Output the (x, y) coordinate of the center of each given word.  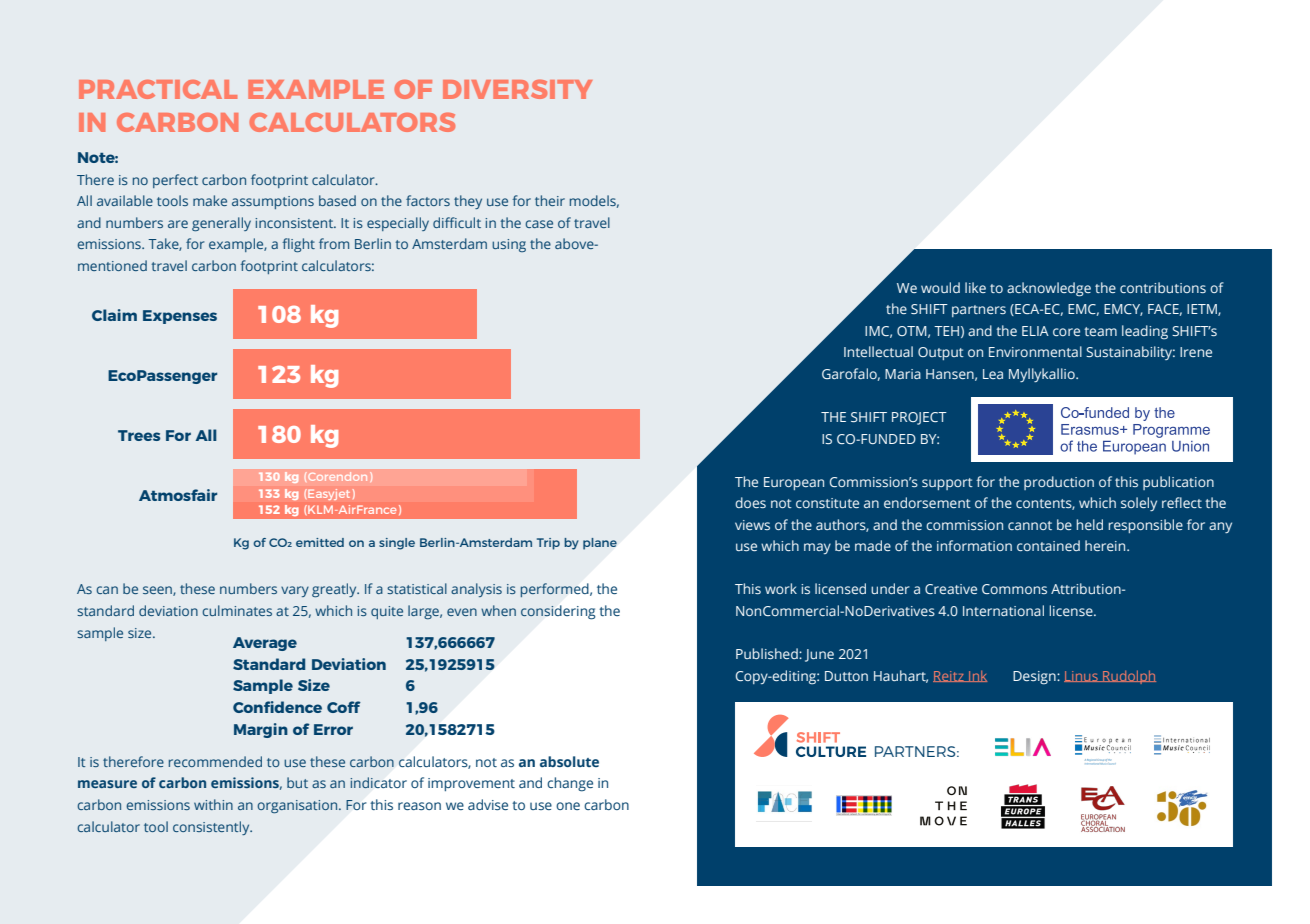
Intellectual (878, 351)
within (213, 804)
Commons (1014, 589)
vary (295, 591)
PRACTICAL (158, 89)
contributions (1163, 287)
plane (600, 544)
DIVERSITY (517, 89)
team (1100, 331)
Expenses (180, 317)
